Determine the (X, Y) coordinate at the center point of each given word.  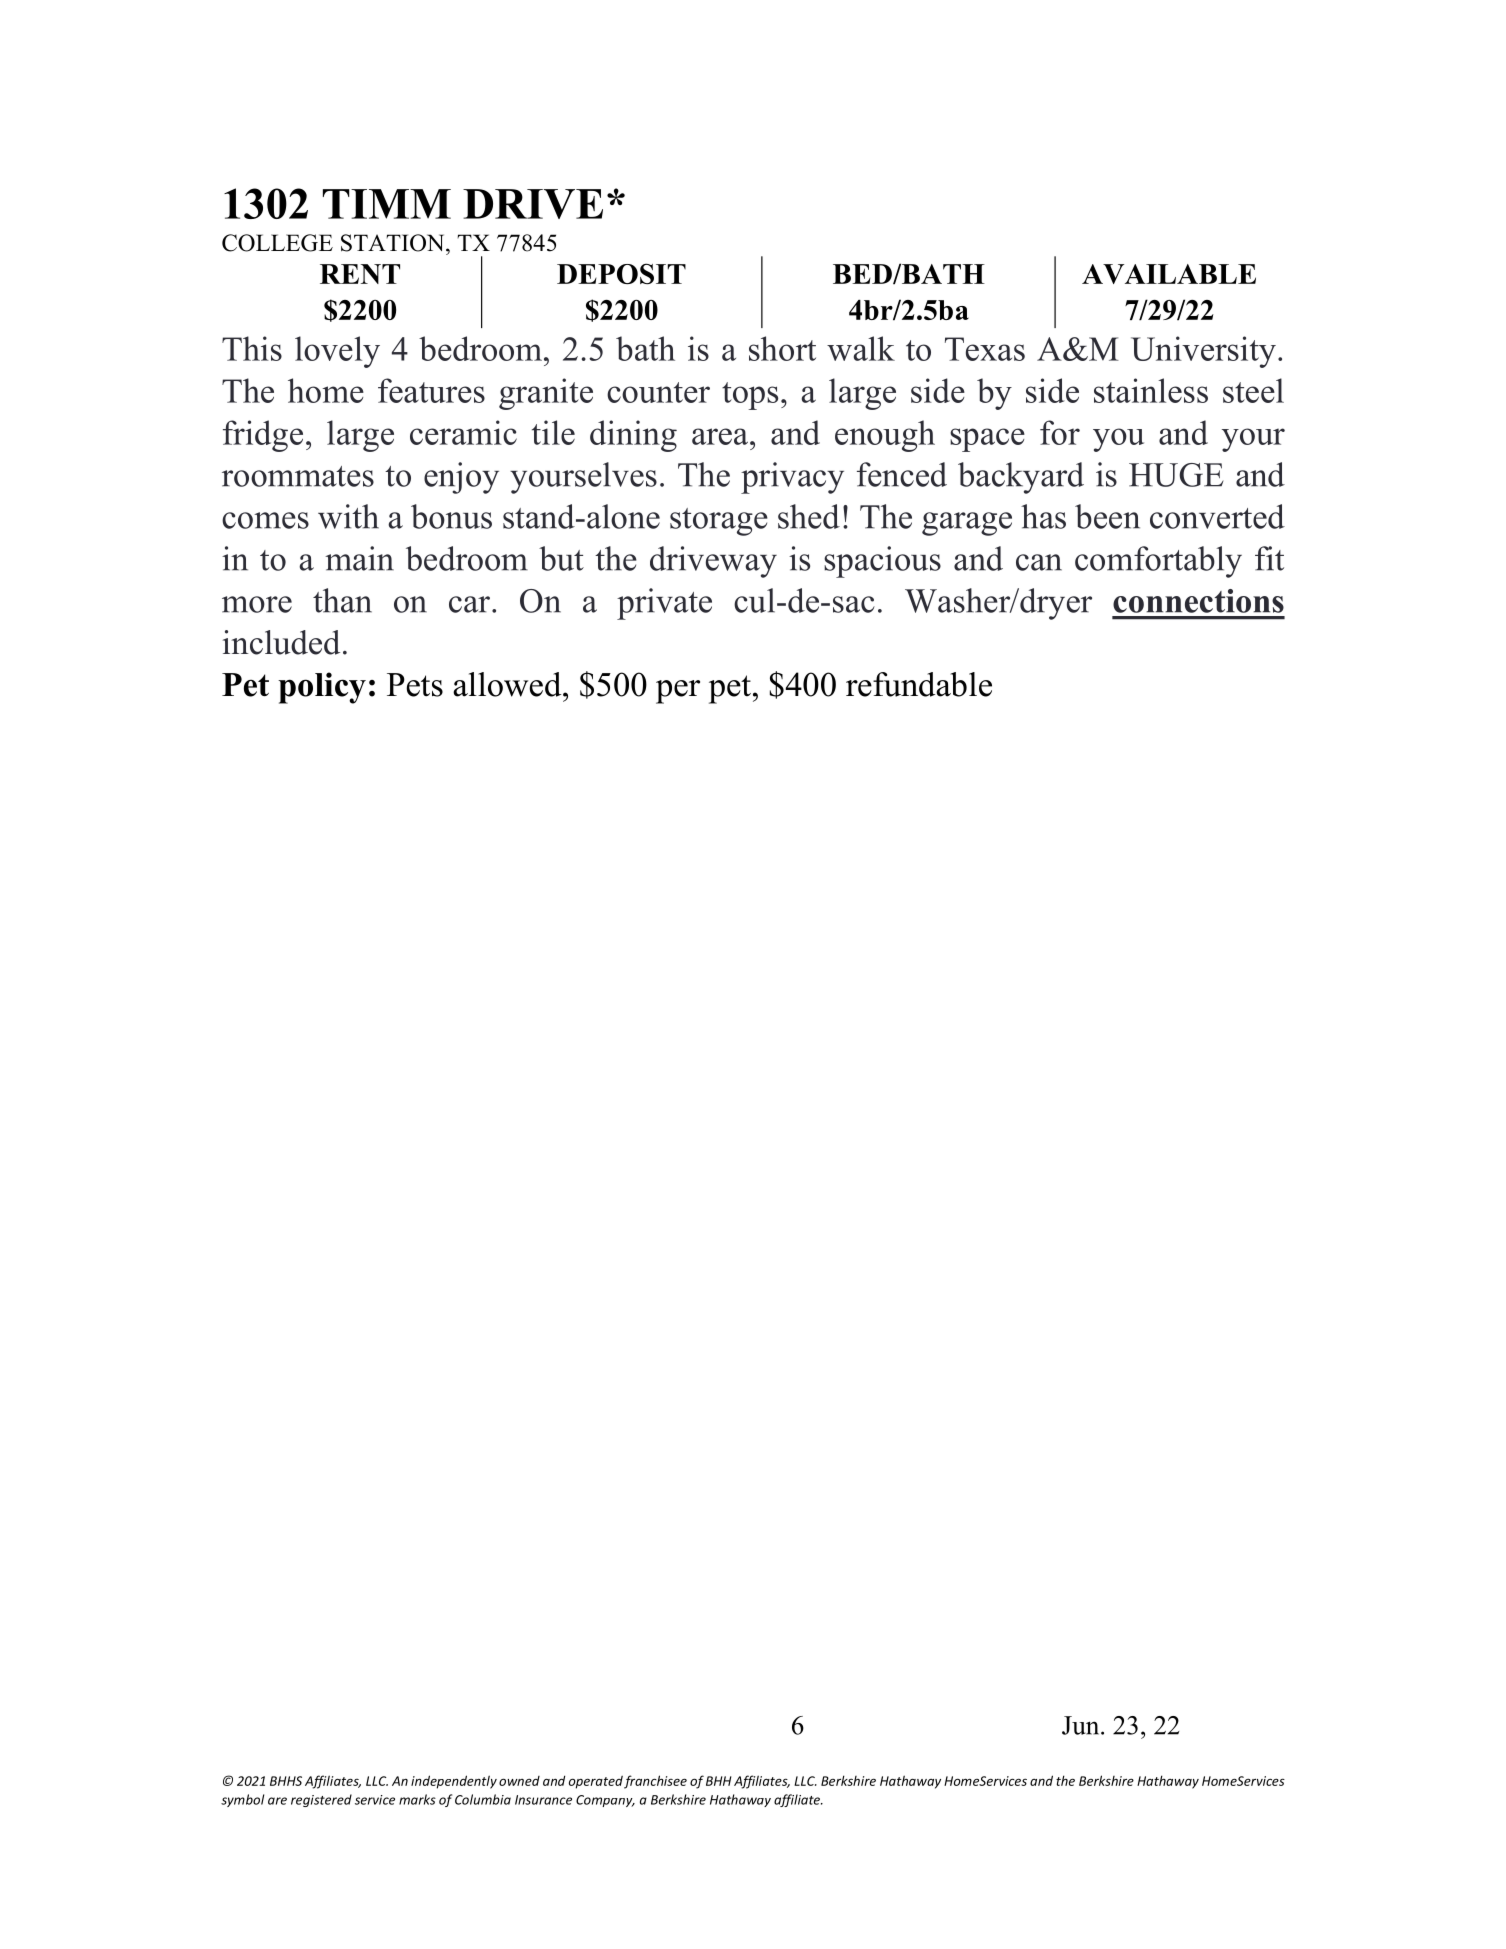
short (782, 348)
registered (321, 1800)
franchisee (655, 1782)
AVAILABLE (1169, 274)
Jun (1082, 1725)
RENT (360, 274)
